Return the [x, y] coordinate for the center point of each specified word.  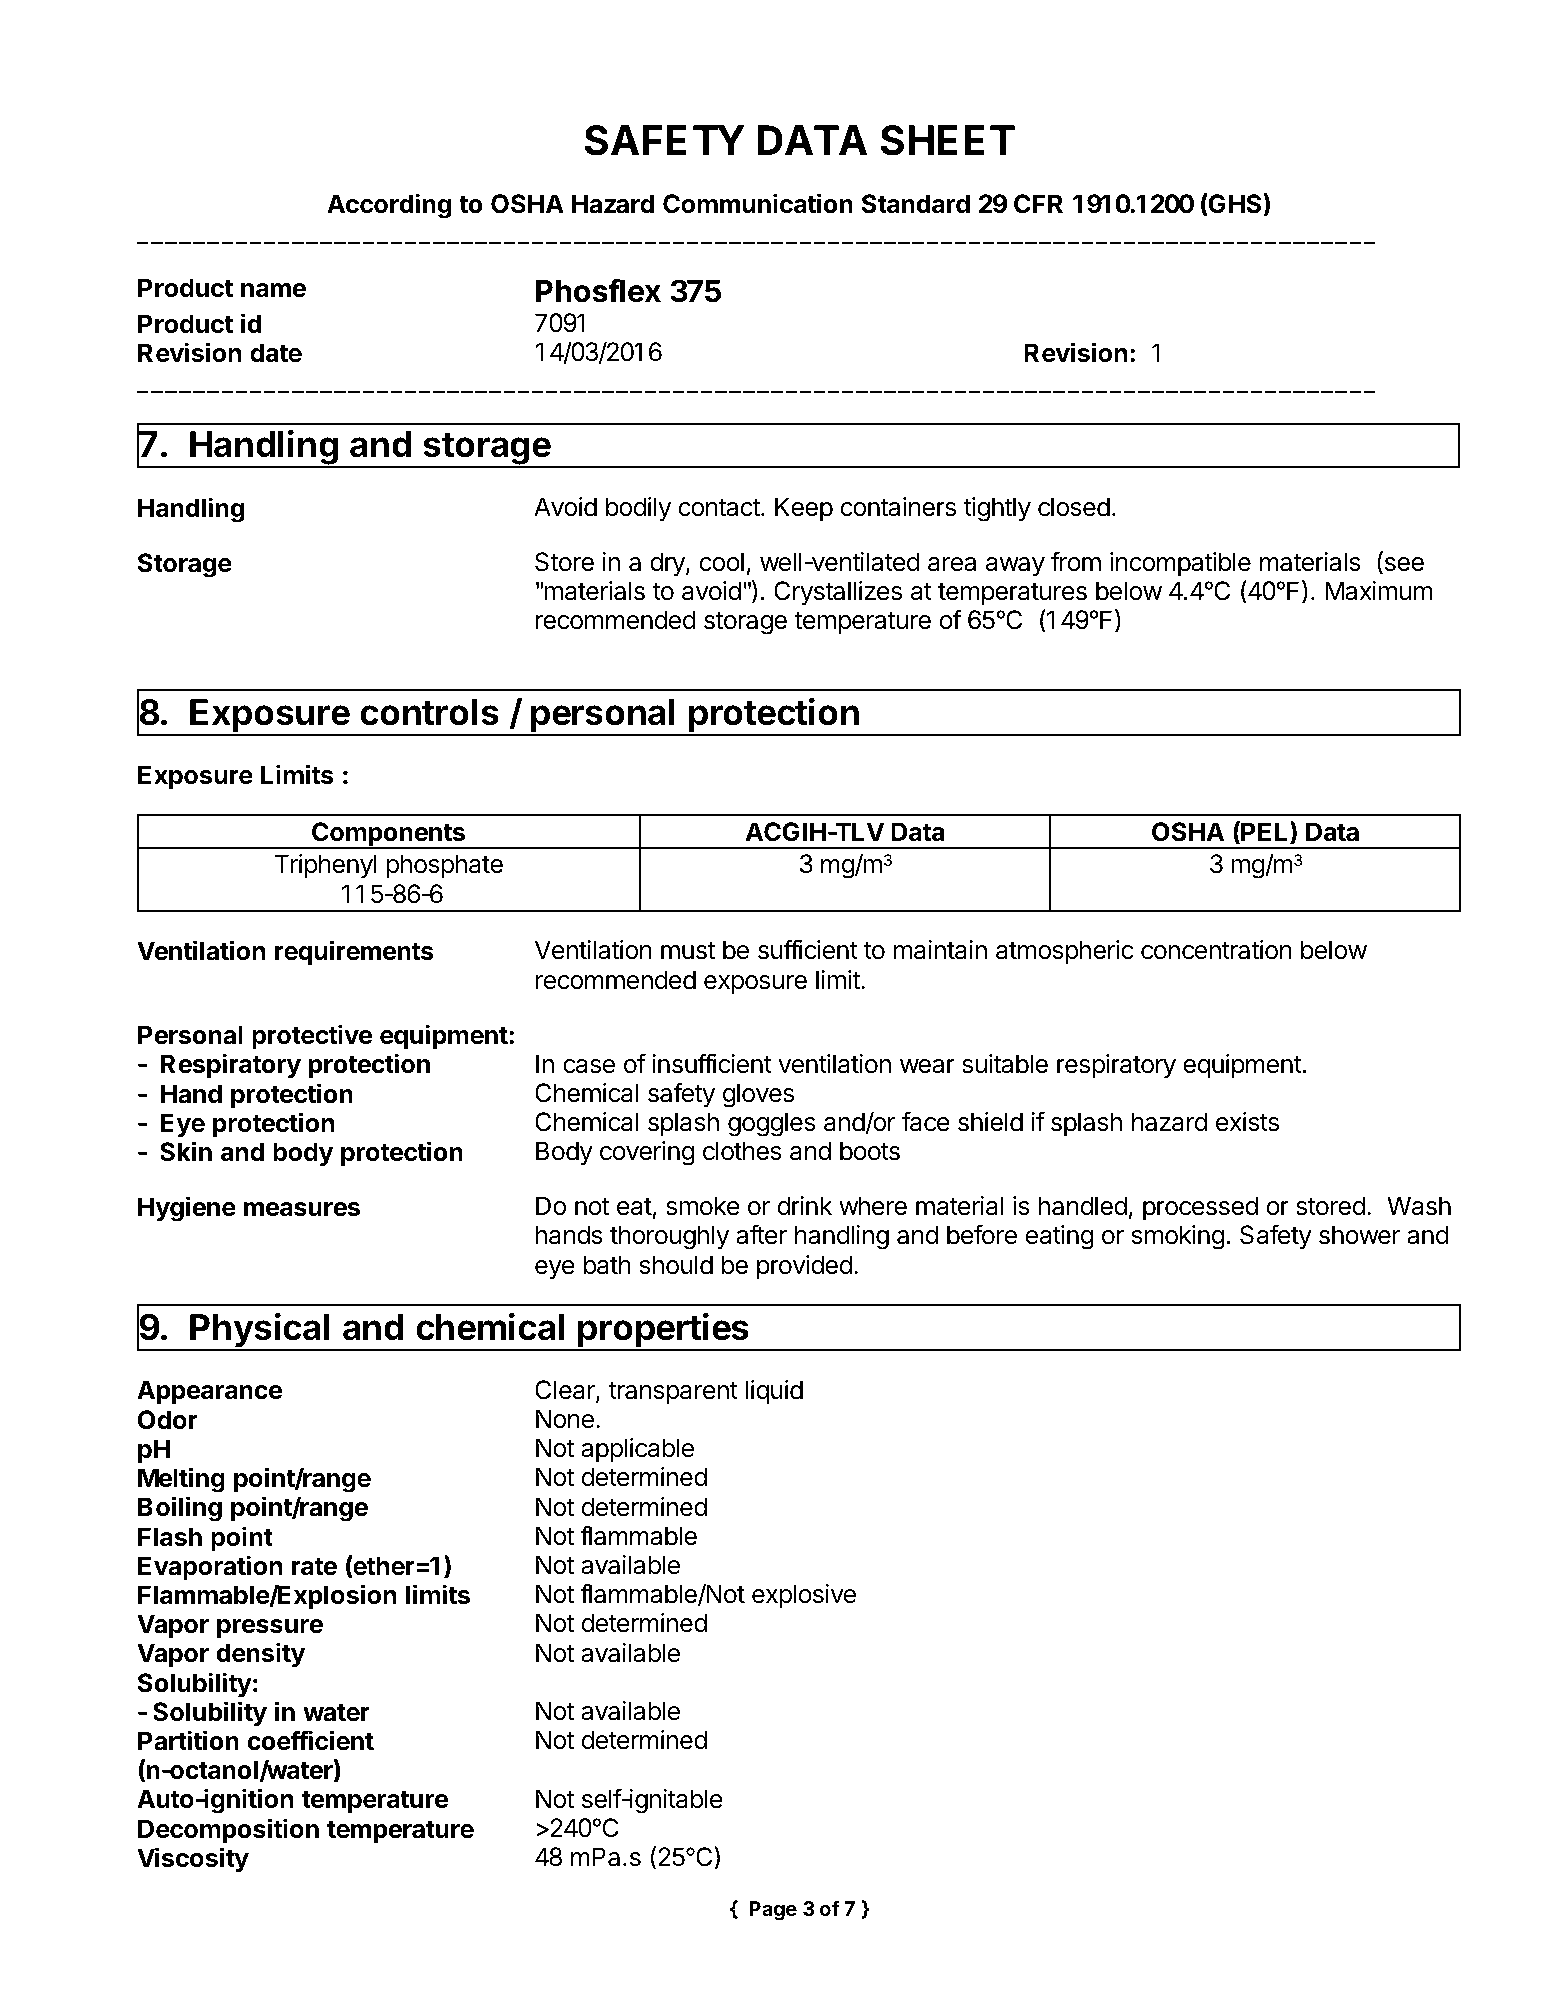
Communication [758, 203]
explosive [804, 1596]
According [389, 206]
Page [773, 1911]
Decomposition [228, 1830]
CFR [1038, 204]
